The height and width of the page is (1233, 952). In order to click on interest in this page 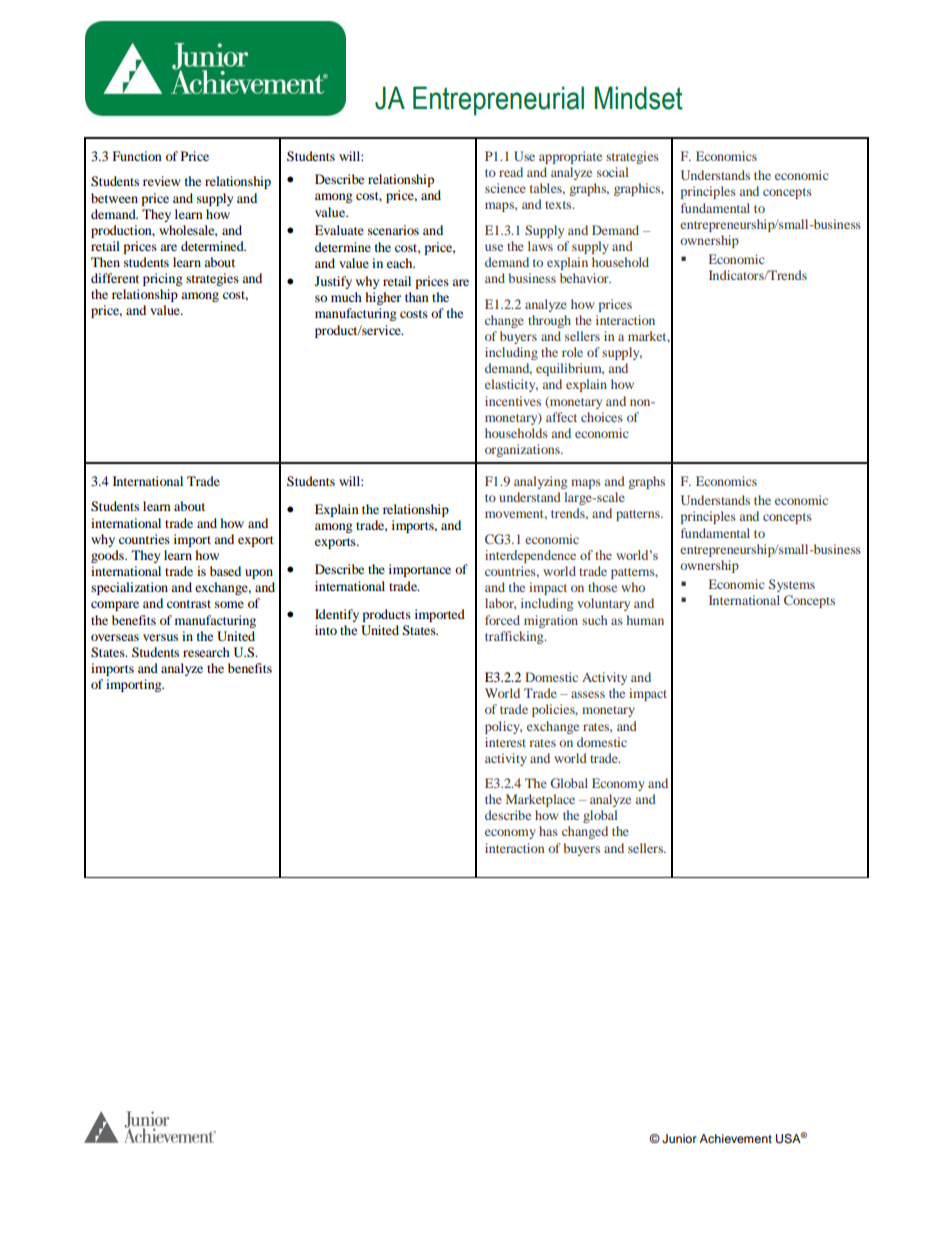, I will do `click(505, 742)`.
